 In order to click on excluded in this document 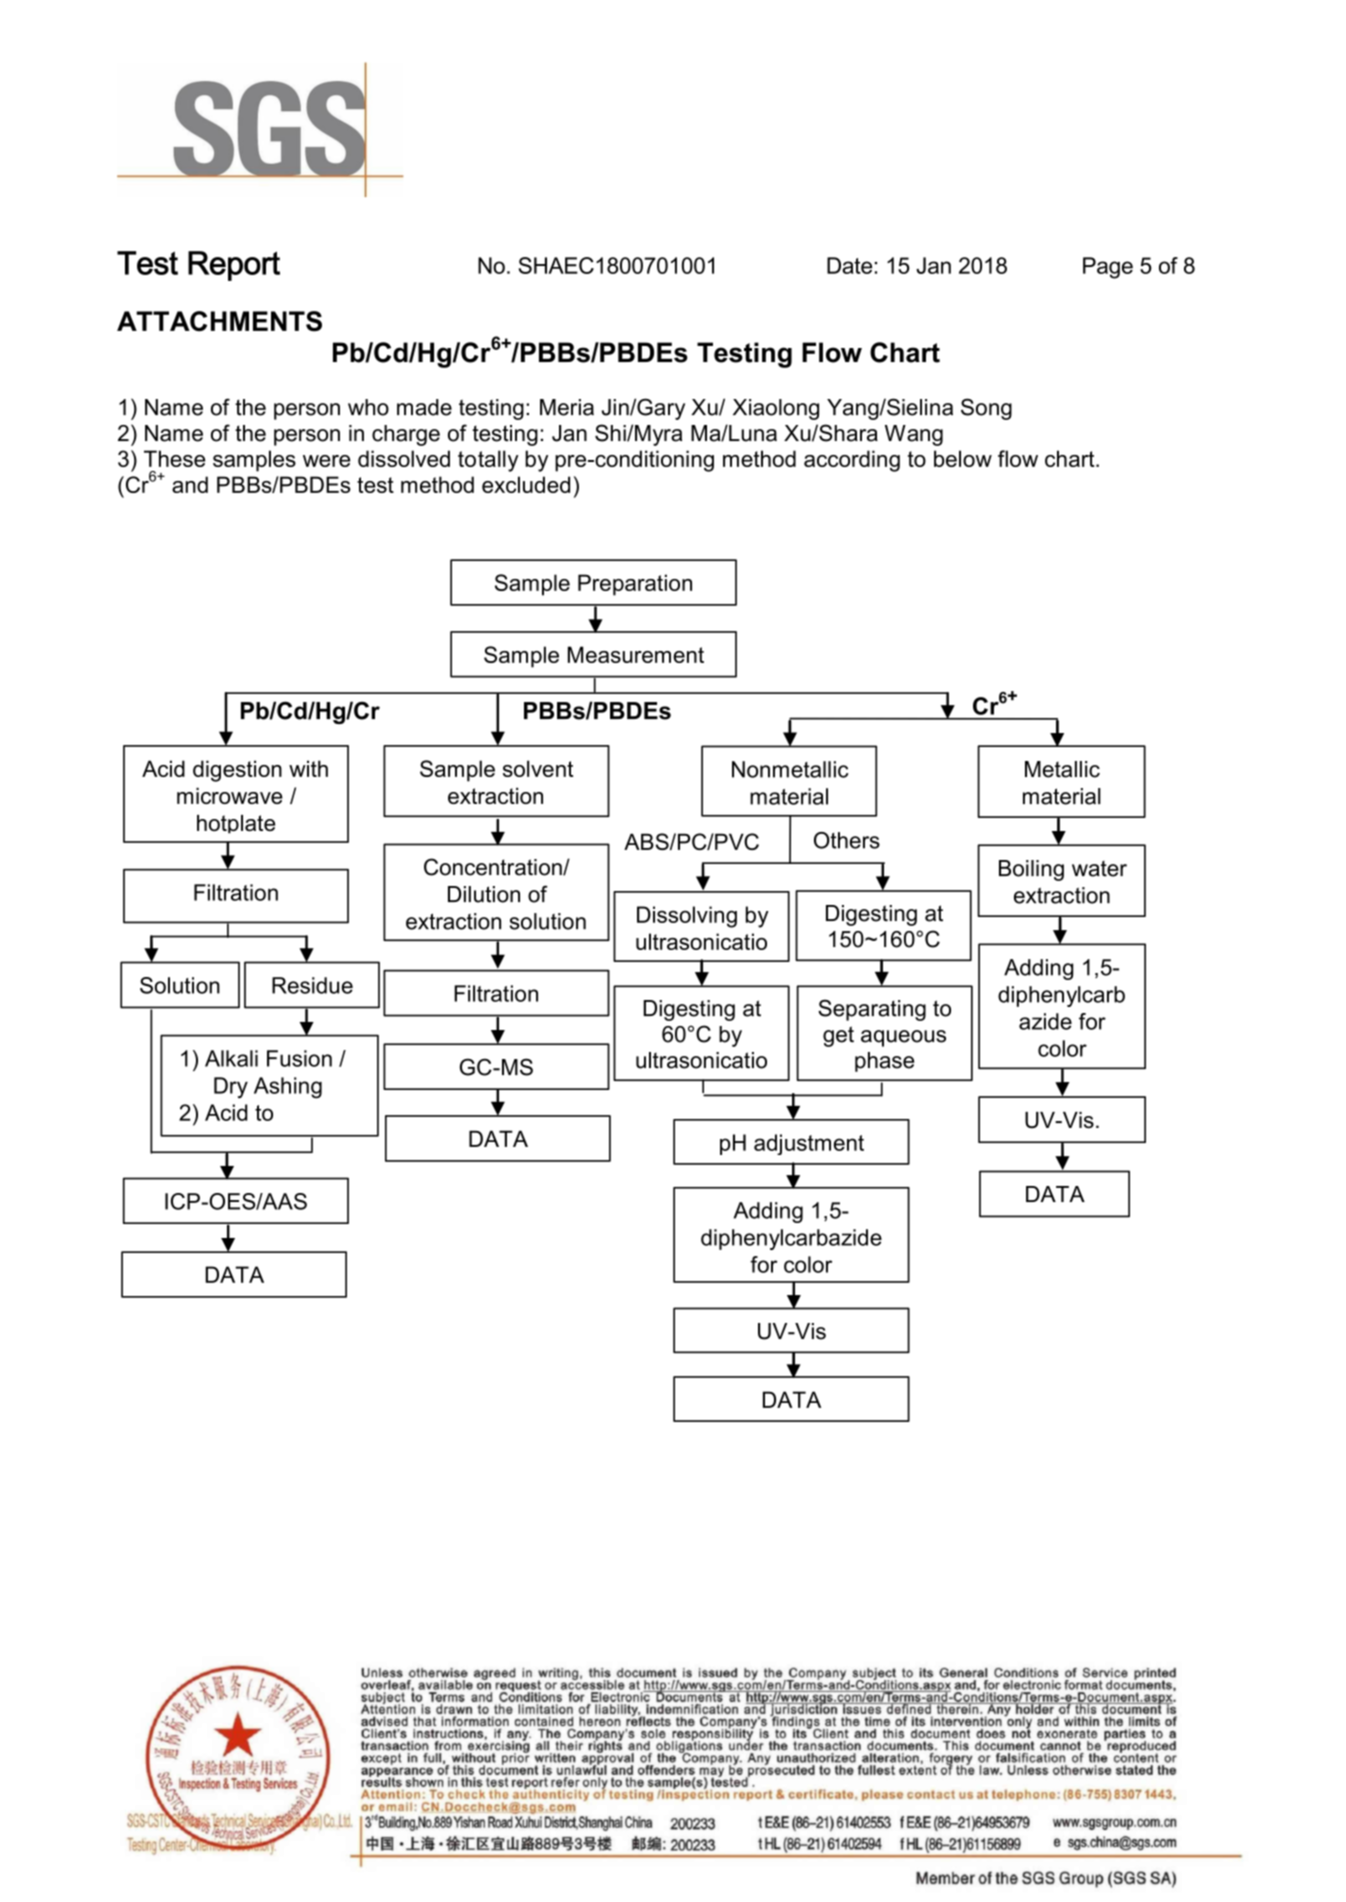, I will do `click(526, 484)`.
